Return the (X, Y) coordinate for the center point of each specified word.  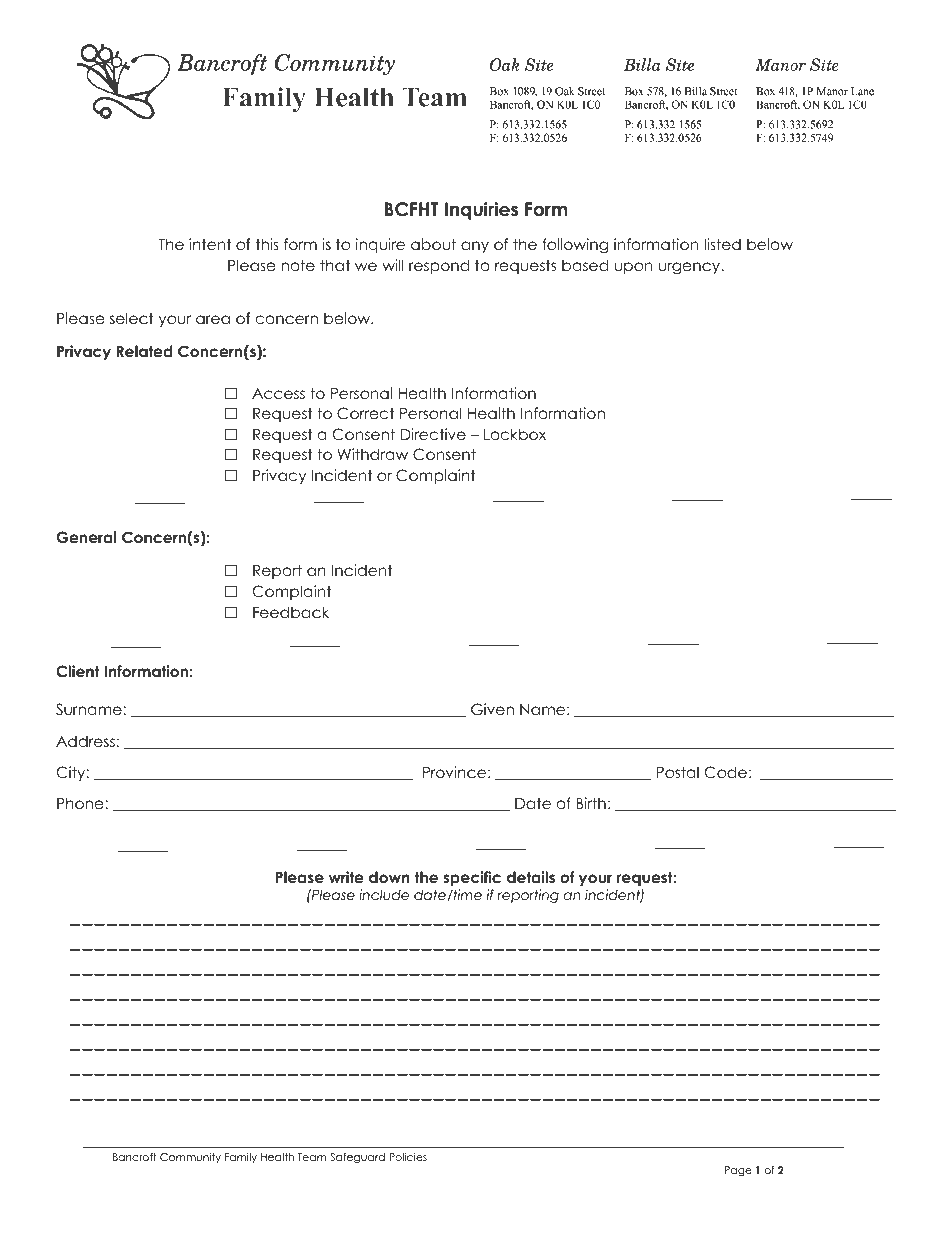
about (433, 244)
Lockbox (515, 434)
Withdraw (372, 454)
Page (738, 1171)
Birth (591, 803)
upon (633, 268)
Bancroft (135, 1157)
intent (210, 244)
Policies (408, 1157)
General (86, 537)
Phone (81, 803)
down (389, 877)
